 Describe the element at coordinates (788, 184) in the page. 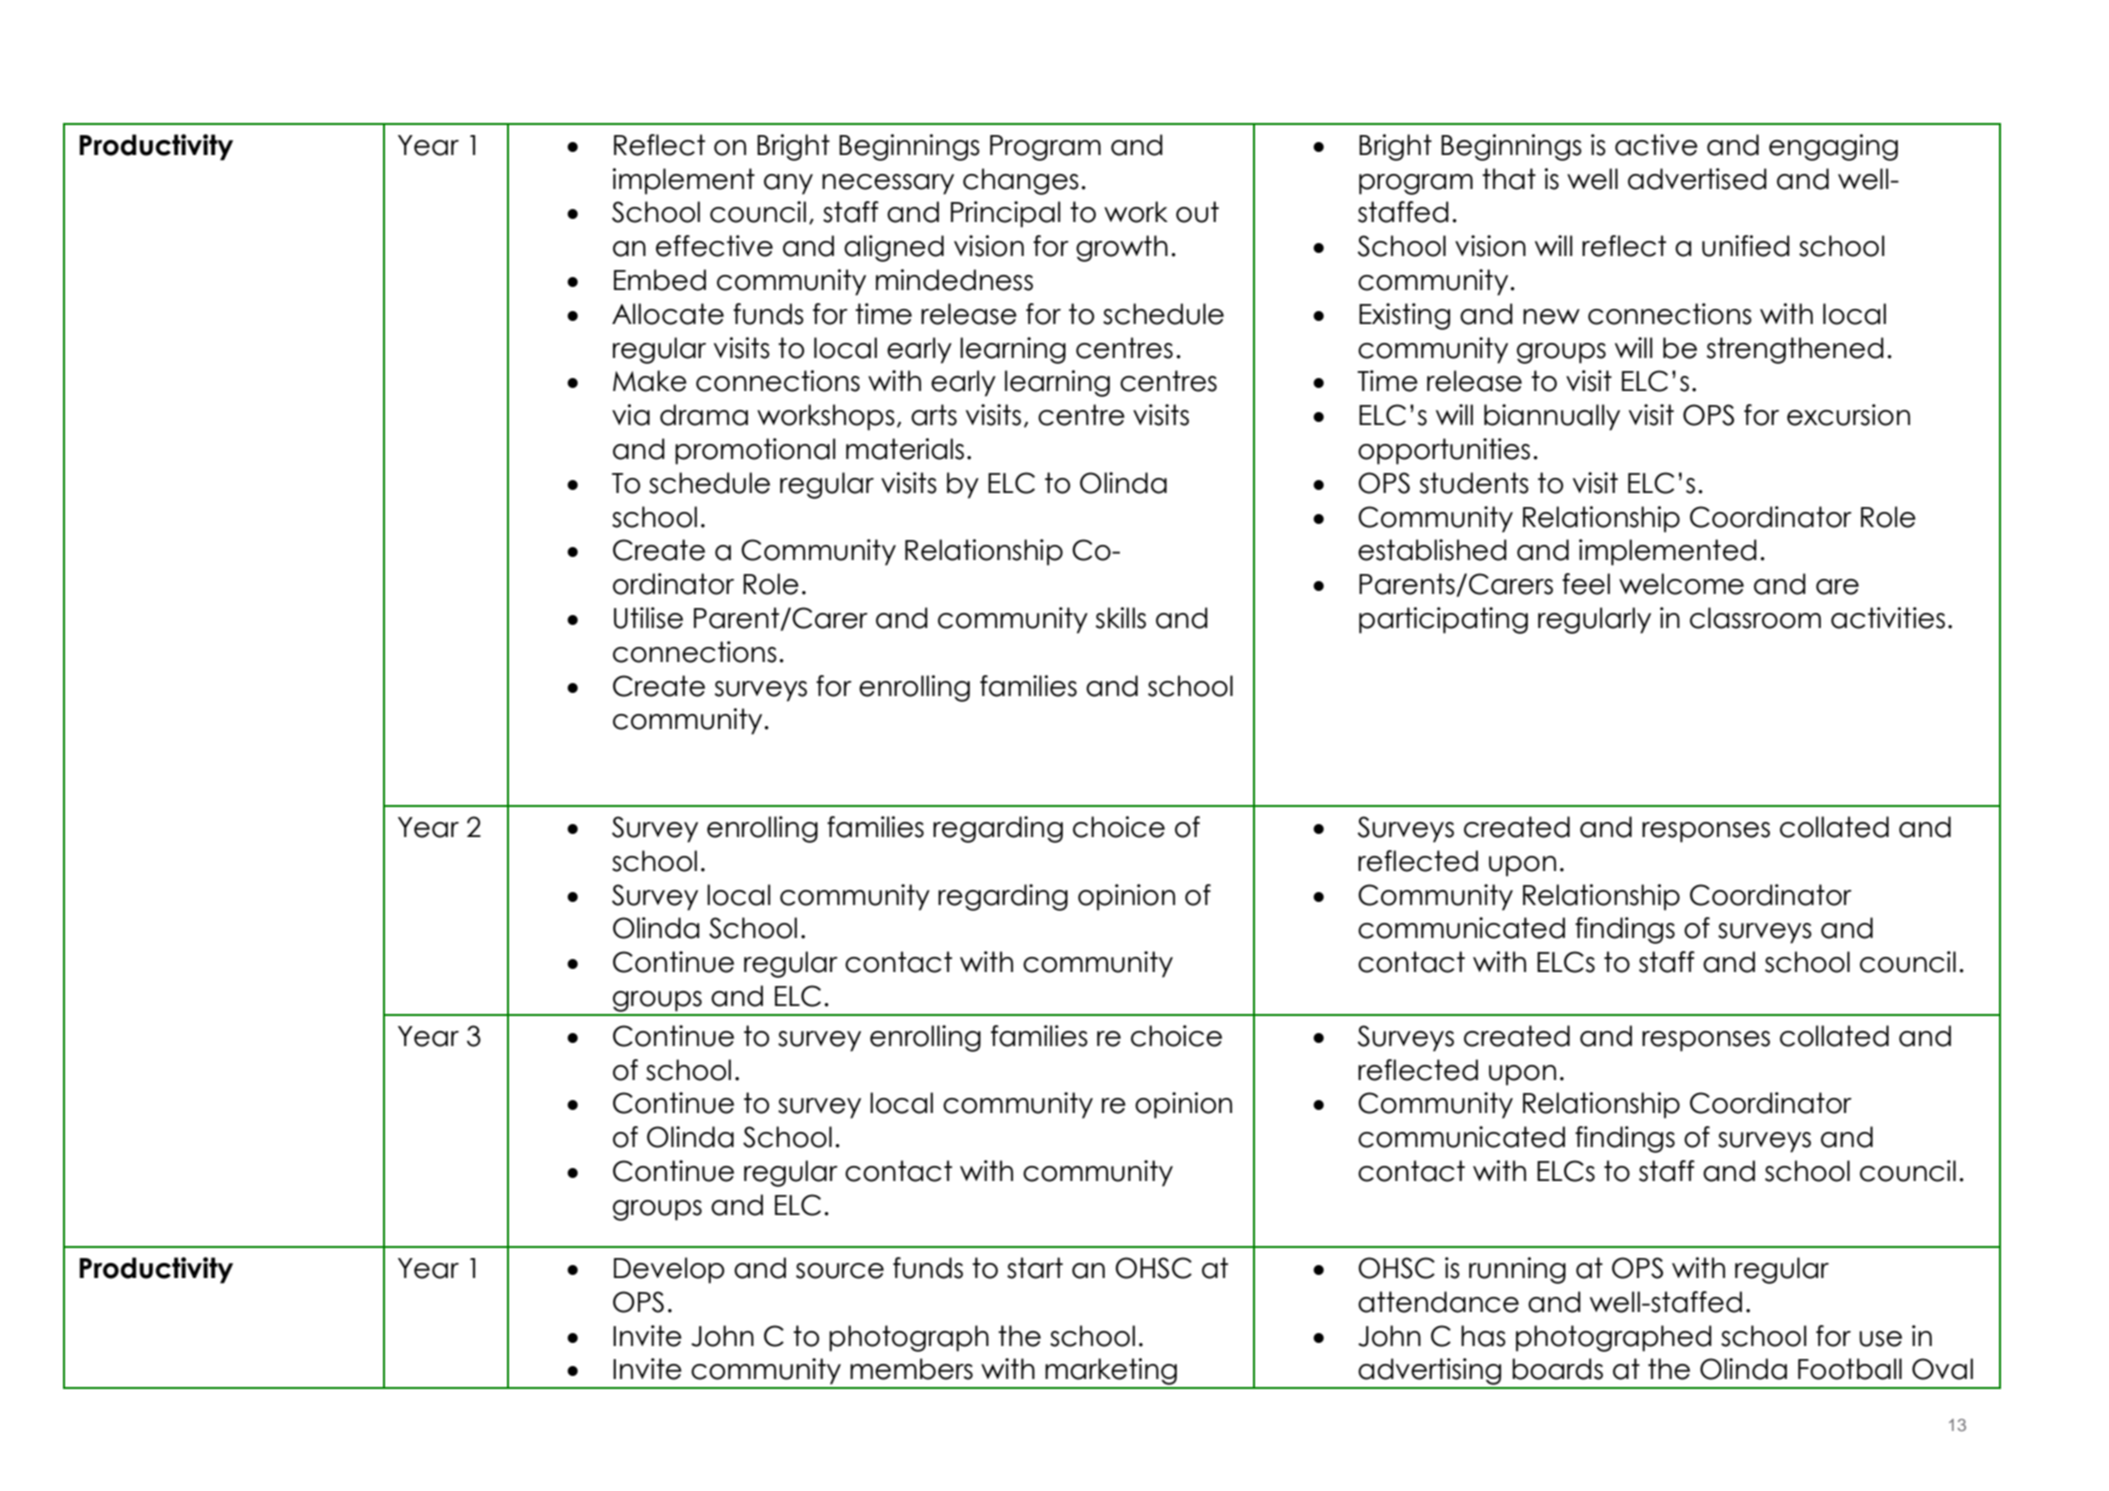

I see `any` at that location.
